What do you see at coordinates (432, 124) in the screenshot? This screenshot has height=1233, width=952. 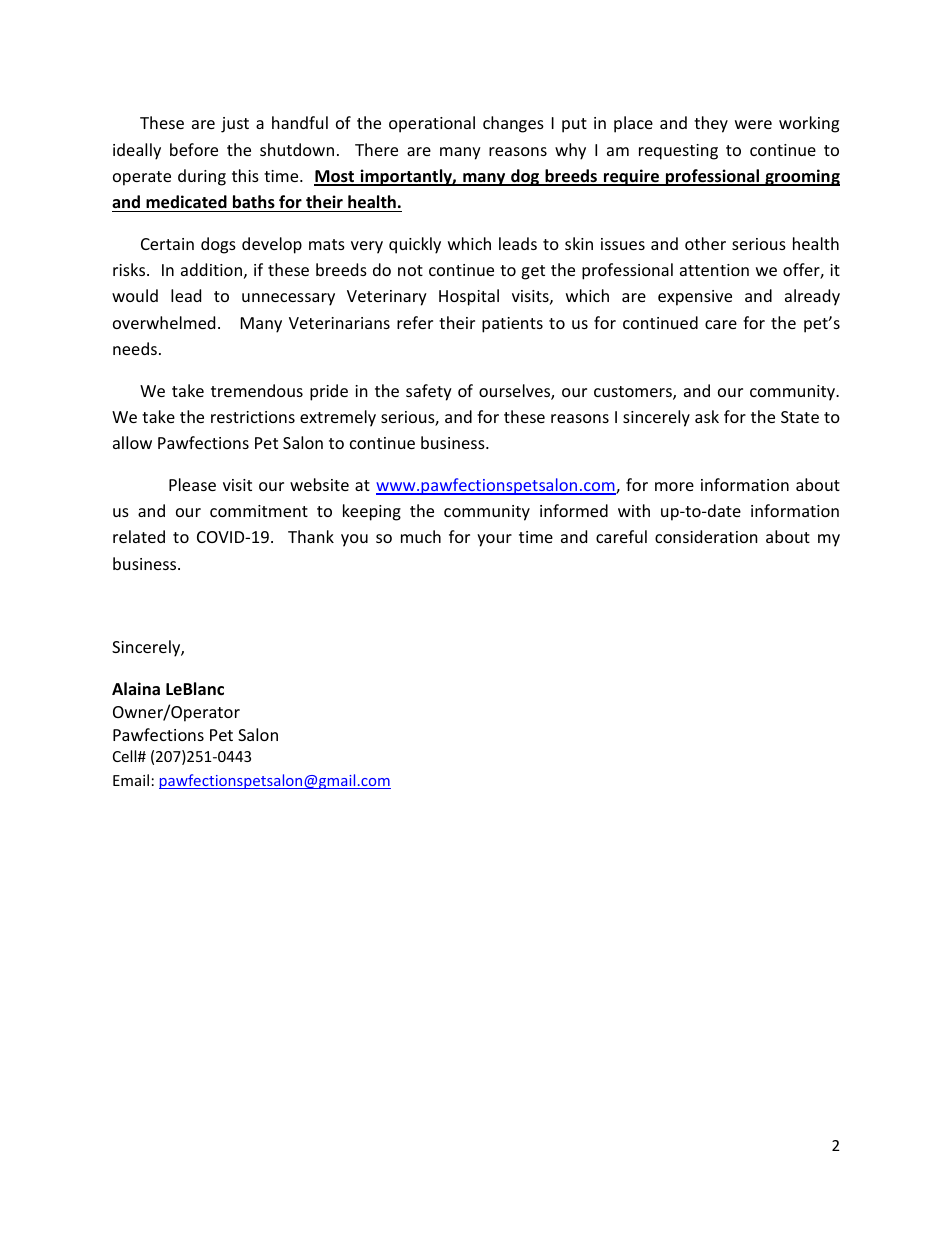 I see `operational` at bounding box center [432, 124].
